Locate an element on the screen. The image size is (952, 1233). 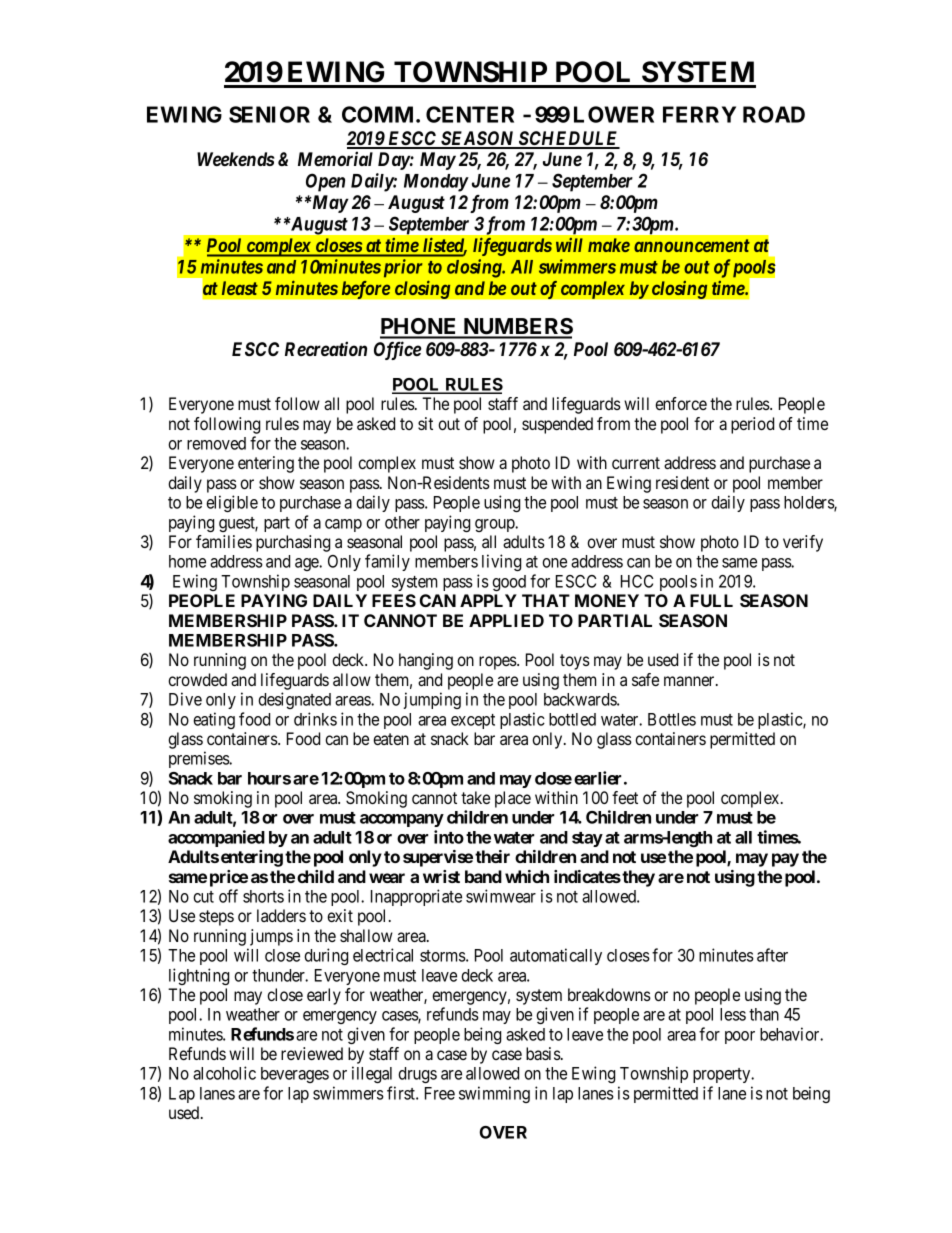
period is located at coordinates (752, 425).
